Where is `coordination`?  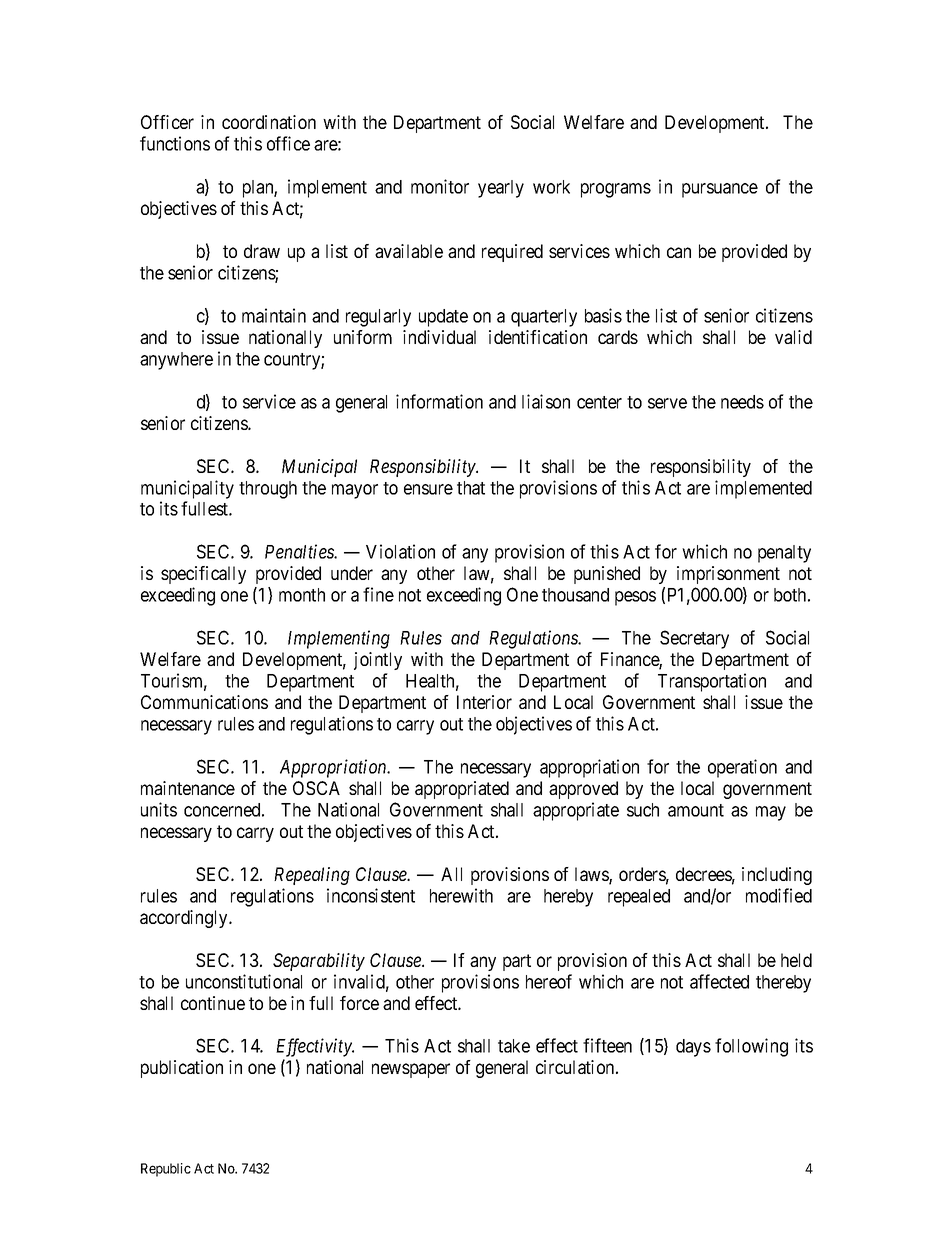 coordination is located at coordinates (269, 122).
